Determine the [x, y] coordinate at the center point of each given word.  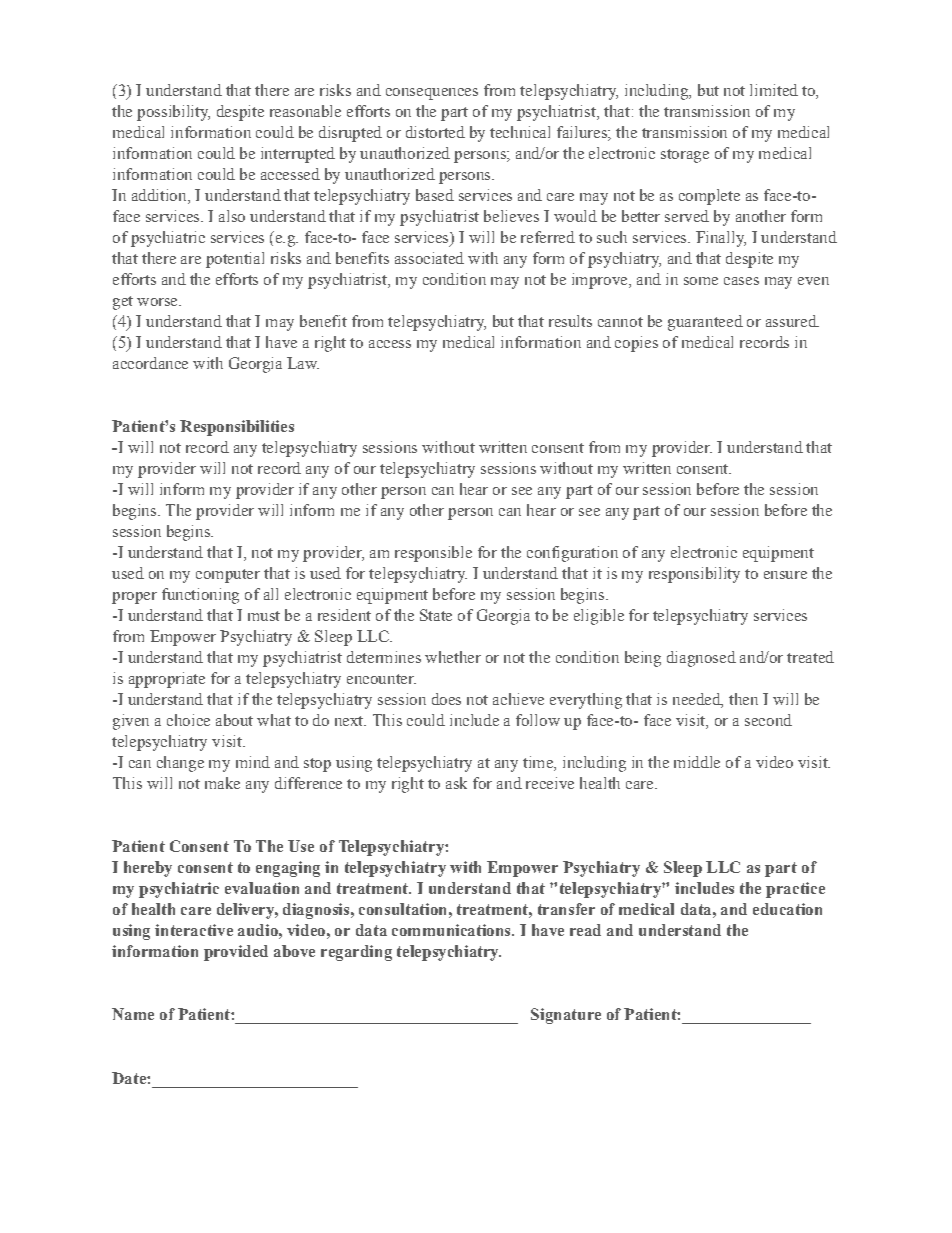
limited [774, 90]
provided [236, 953]
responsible [433, 554]
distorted [435, 132]
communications [452, 930]
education [787, 909]
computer [228, 576]
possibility [173, 113]
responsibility [694, 575]
